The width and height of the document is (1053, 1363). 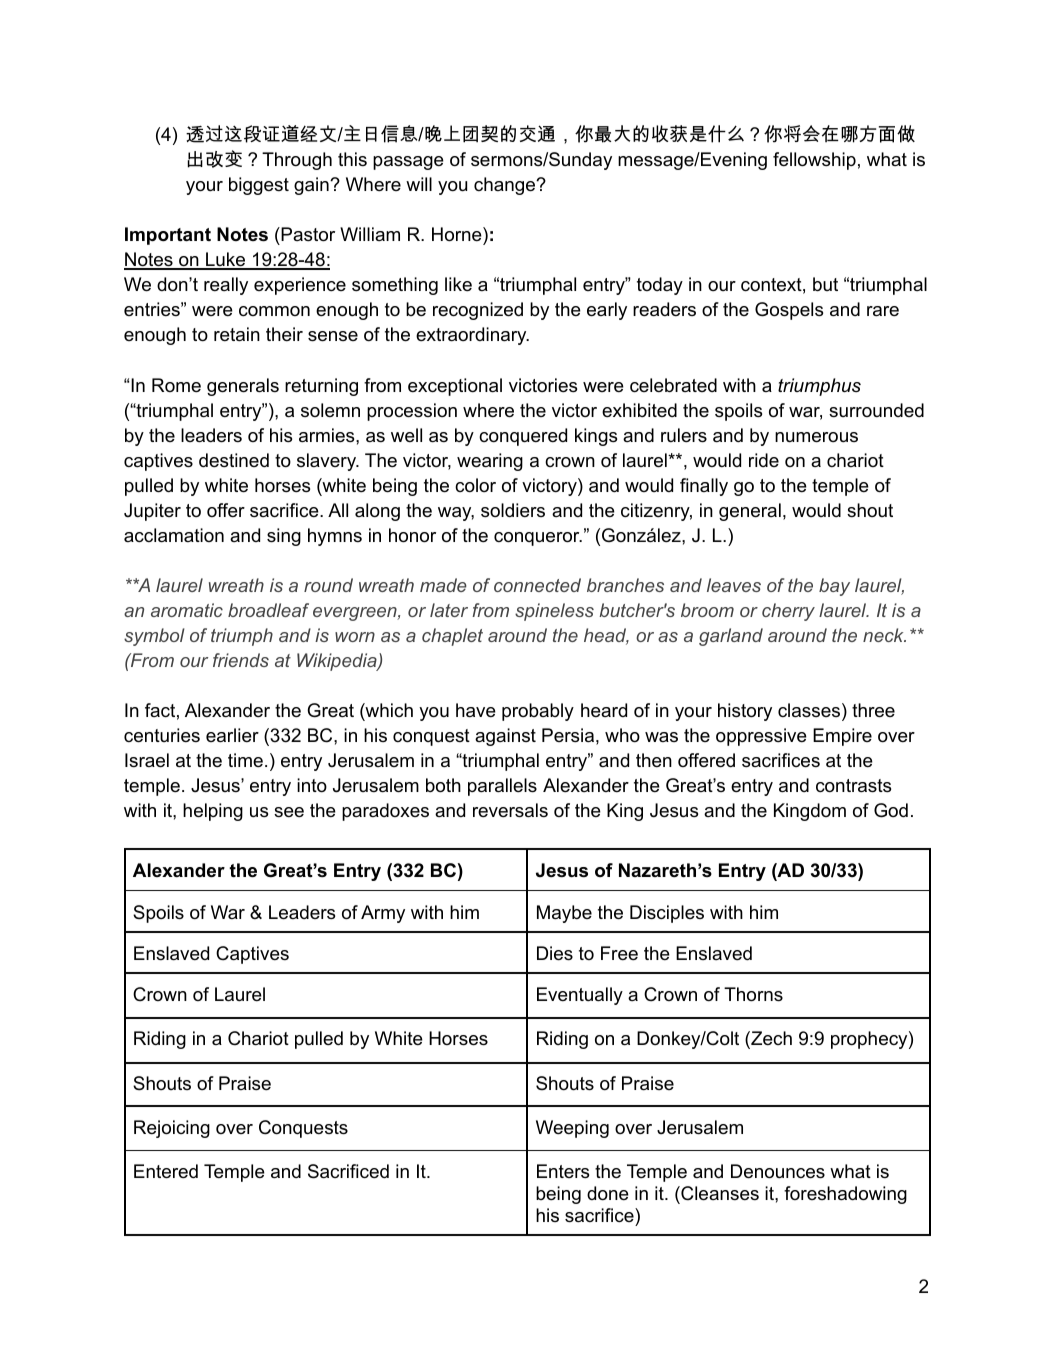 What do you see at coordinates (166, 1171) in the document?
I see `Entered` at bounding box center [166, 1171].
